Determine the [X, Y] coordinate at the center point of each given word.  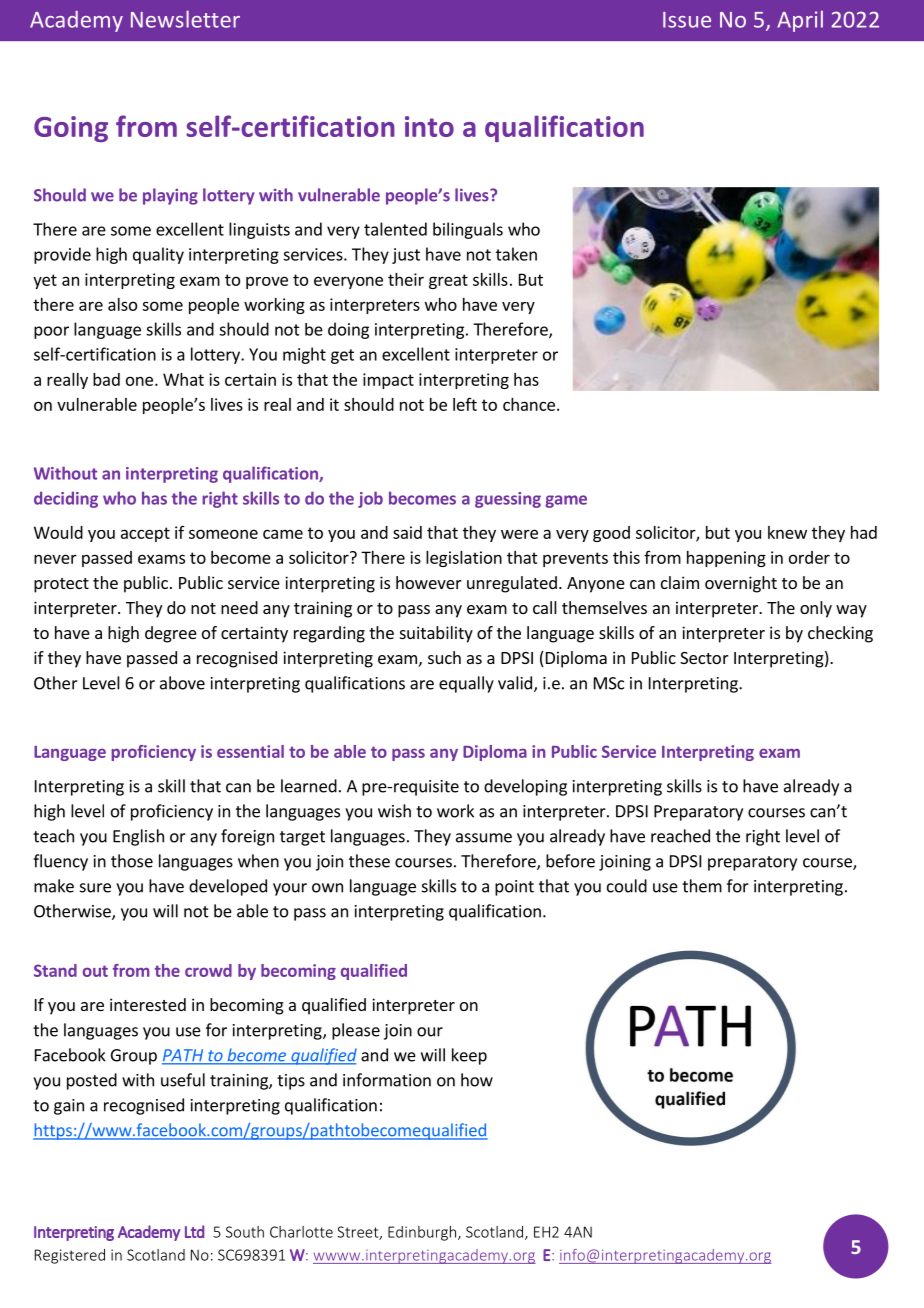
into [429, 126]
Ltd [194, 1231]
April [800, 21]
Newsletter [185, 19]
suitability [436, 634]
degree [171, 634]
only [816, 609]
